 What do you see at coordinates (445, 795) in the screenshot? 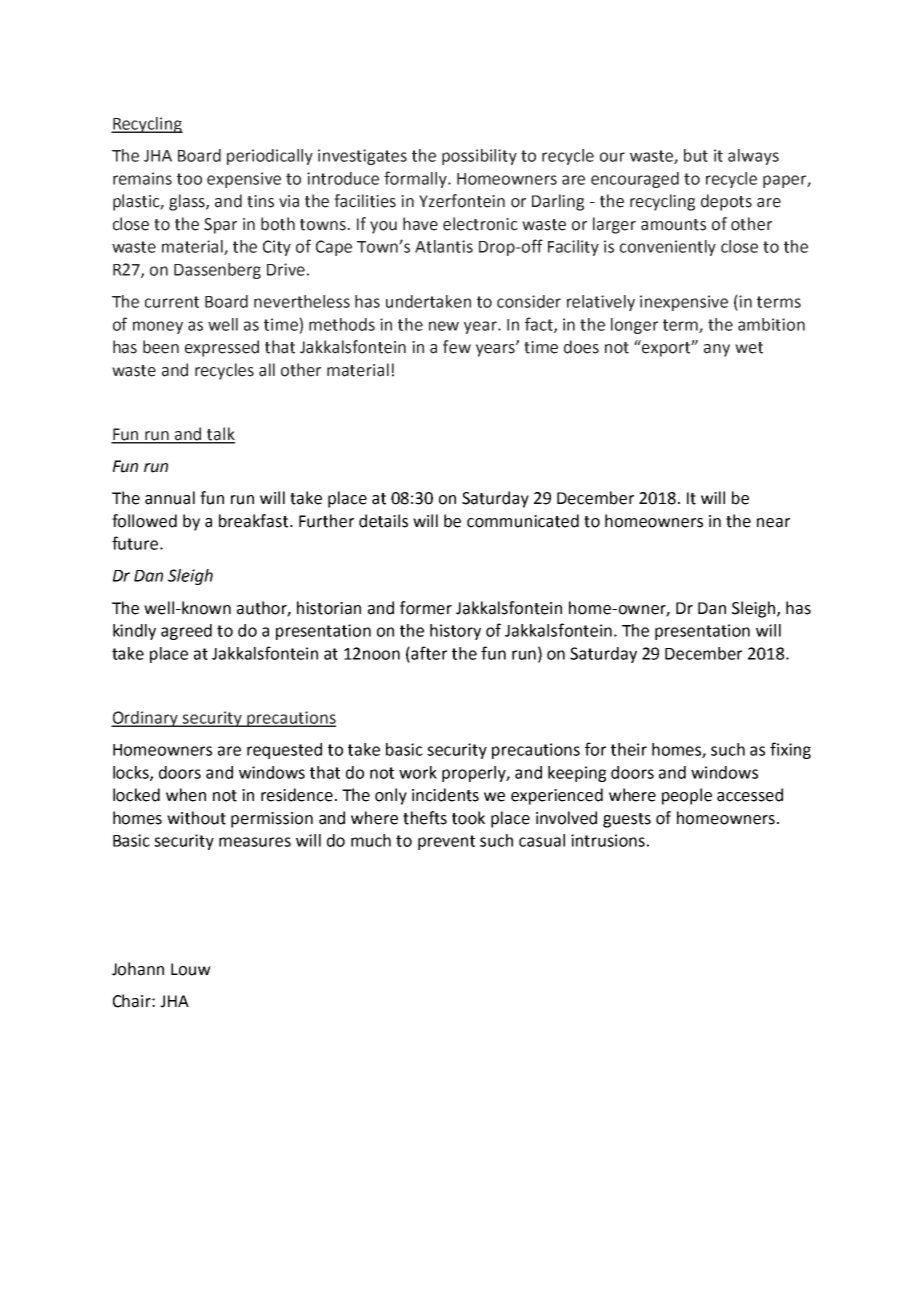
I see `incidents` at bounding box center [445, 795].
